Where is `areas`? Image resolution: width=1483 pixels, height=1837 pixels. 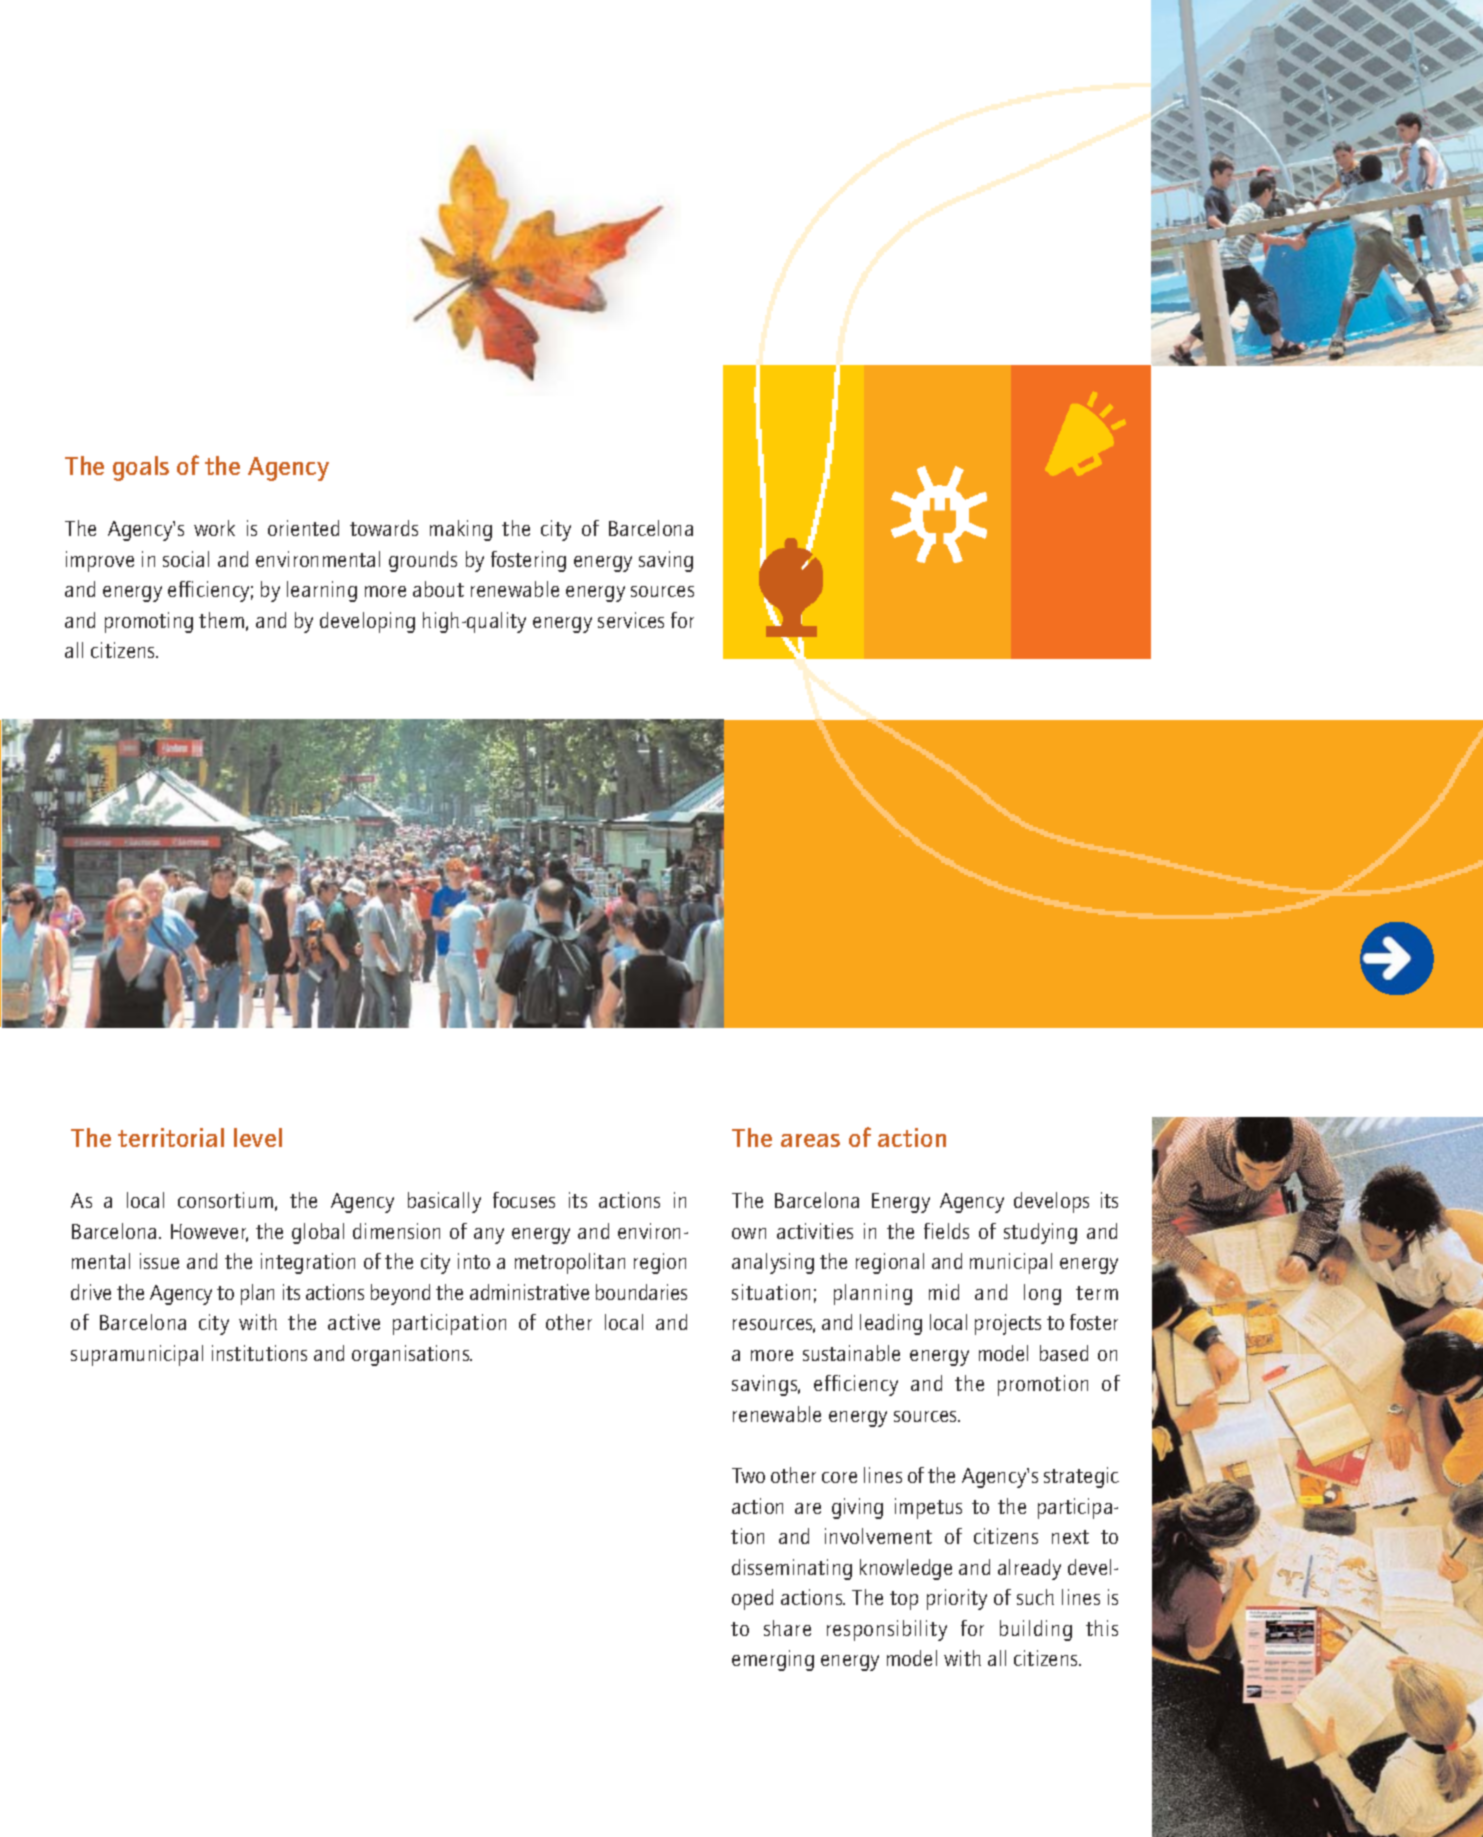 areas is located at coordinates (810, 1140).
